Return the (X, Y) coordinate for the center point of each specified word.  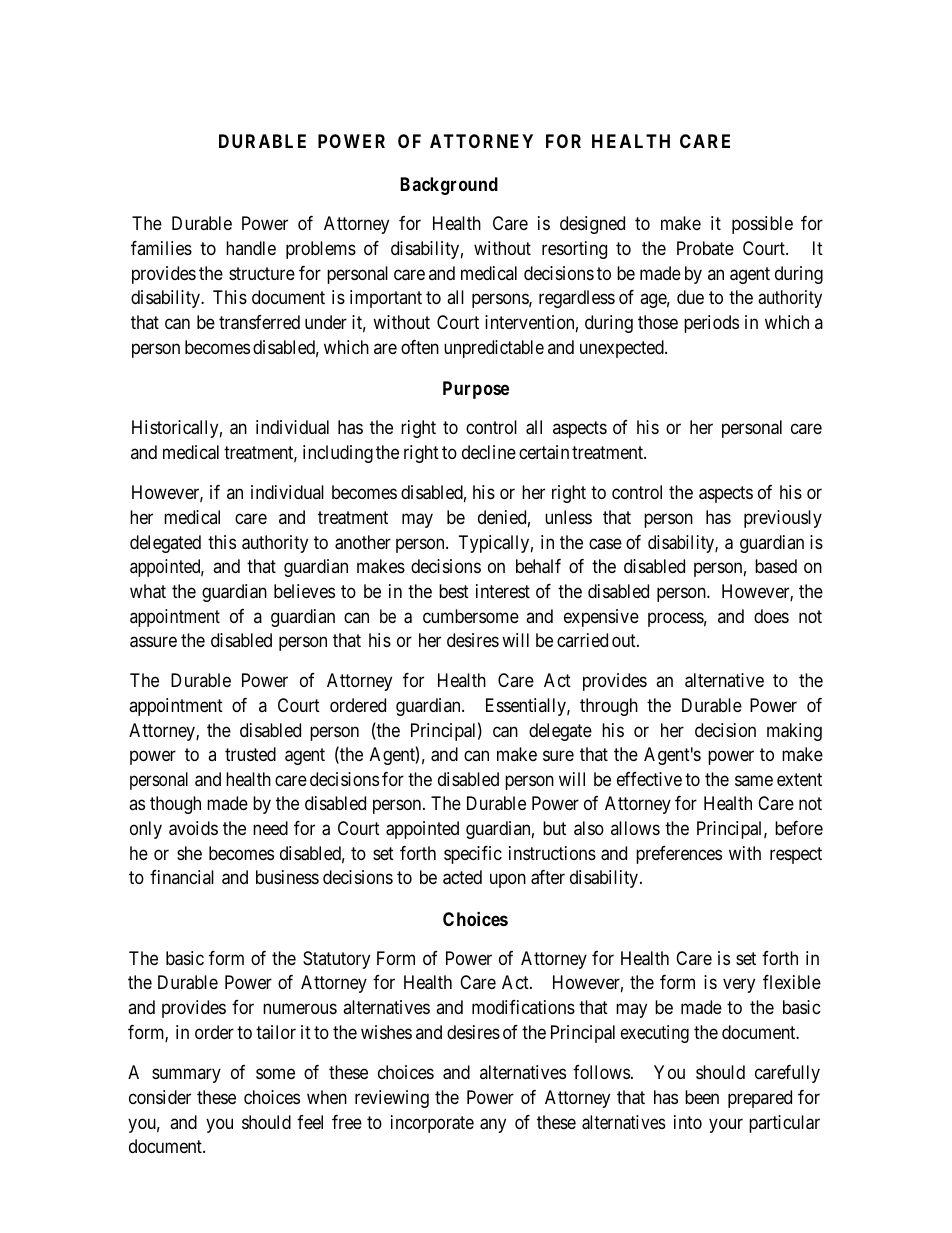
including (338, 454)
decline (489, 452)
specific (473, 855)
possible (762, 225)
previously (783, 519)
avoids (193, 828)
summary (186, 1076)
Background (449, 186)
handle (251, 248)
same (754, 780)
